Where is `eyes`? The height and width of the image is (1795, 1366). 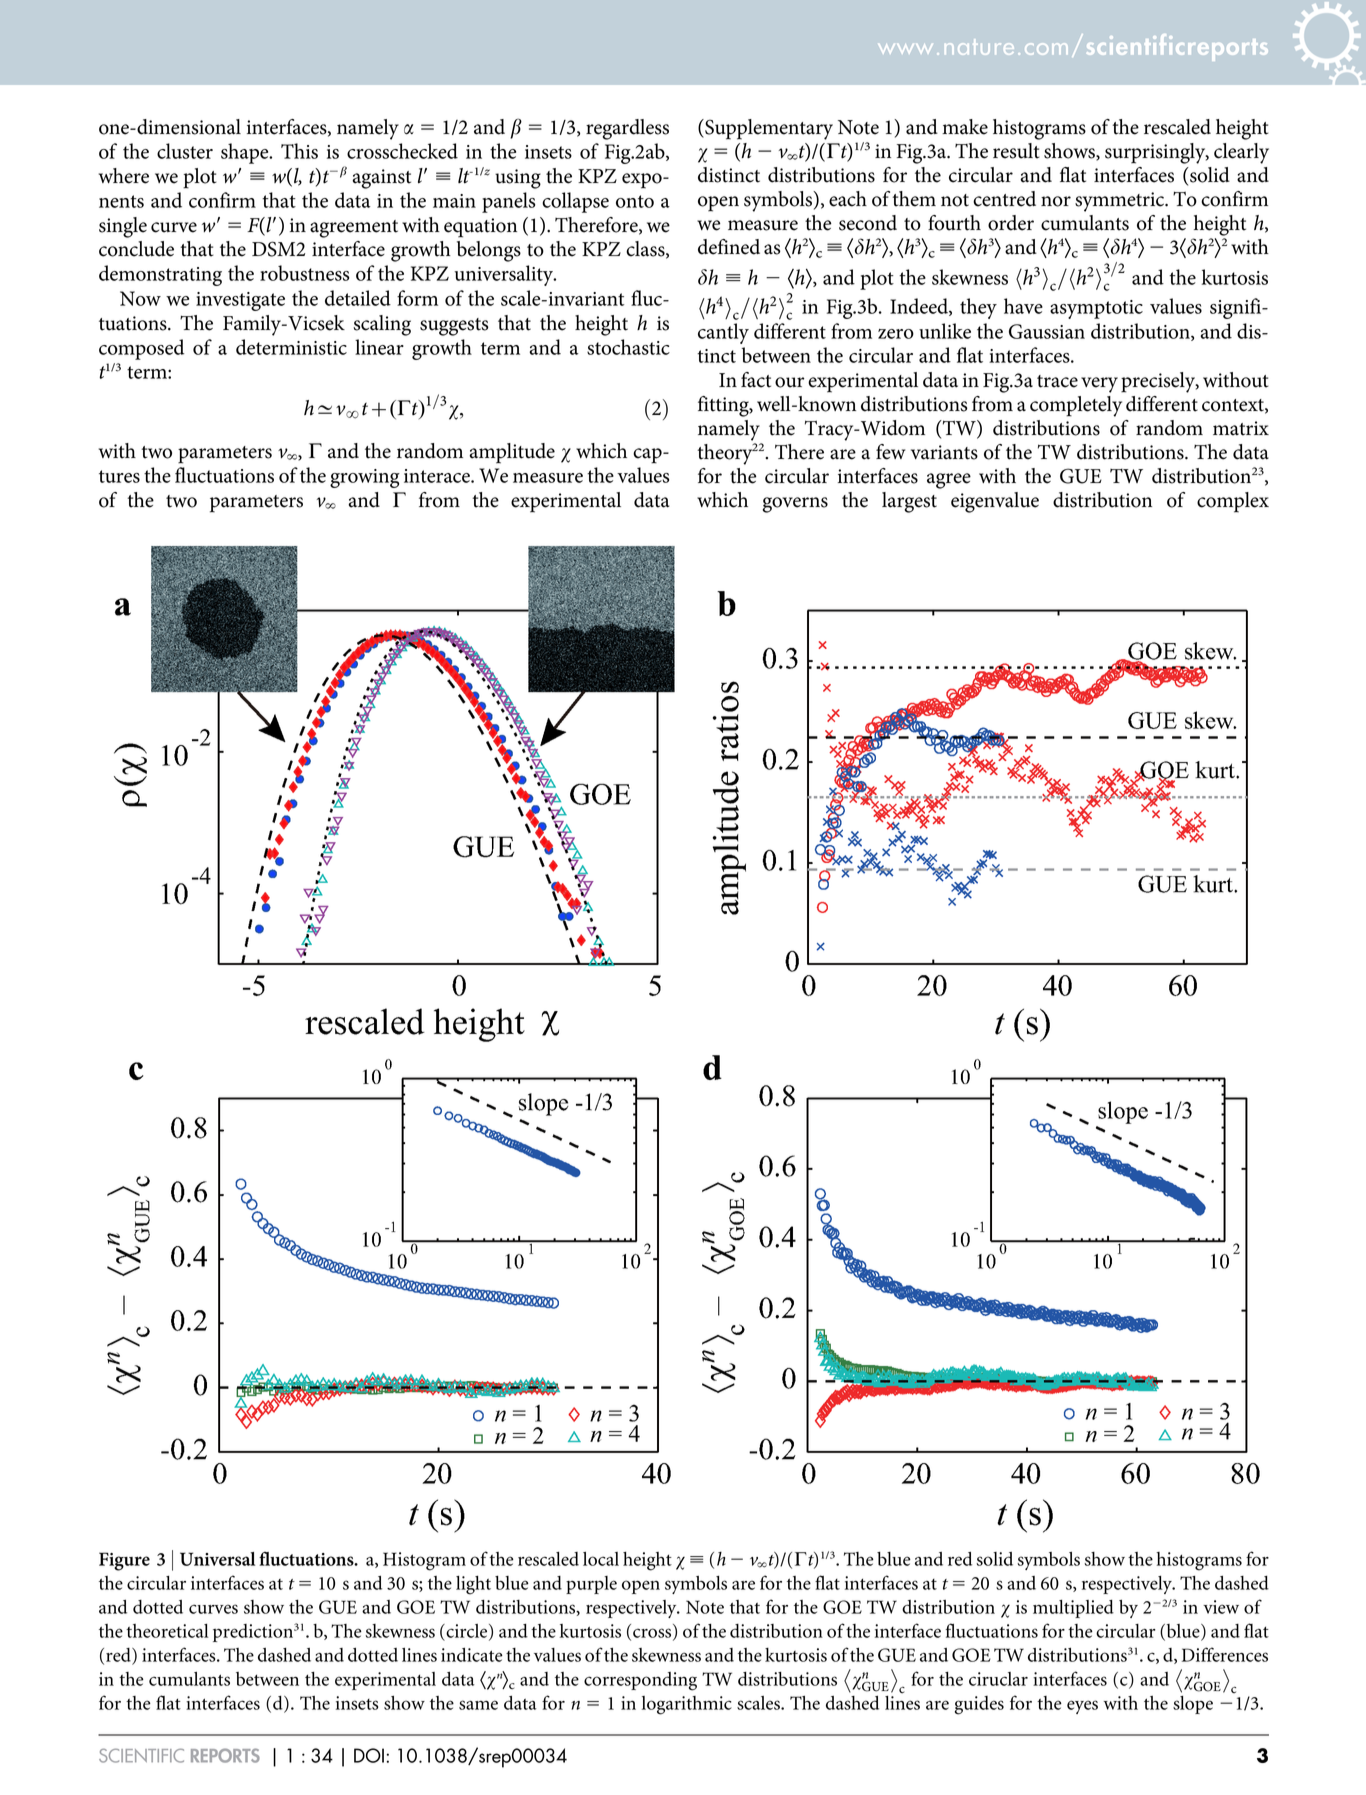
eyes is located at coordinates (1082, 1707).
